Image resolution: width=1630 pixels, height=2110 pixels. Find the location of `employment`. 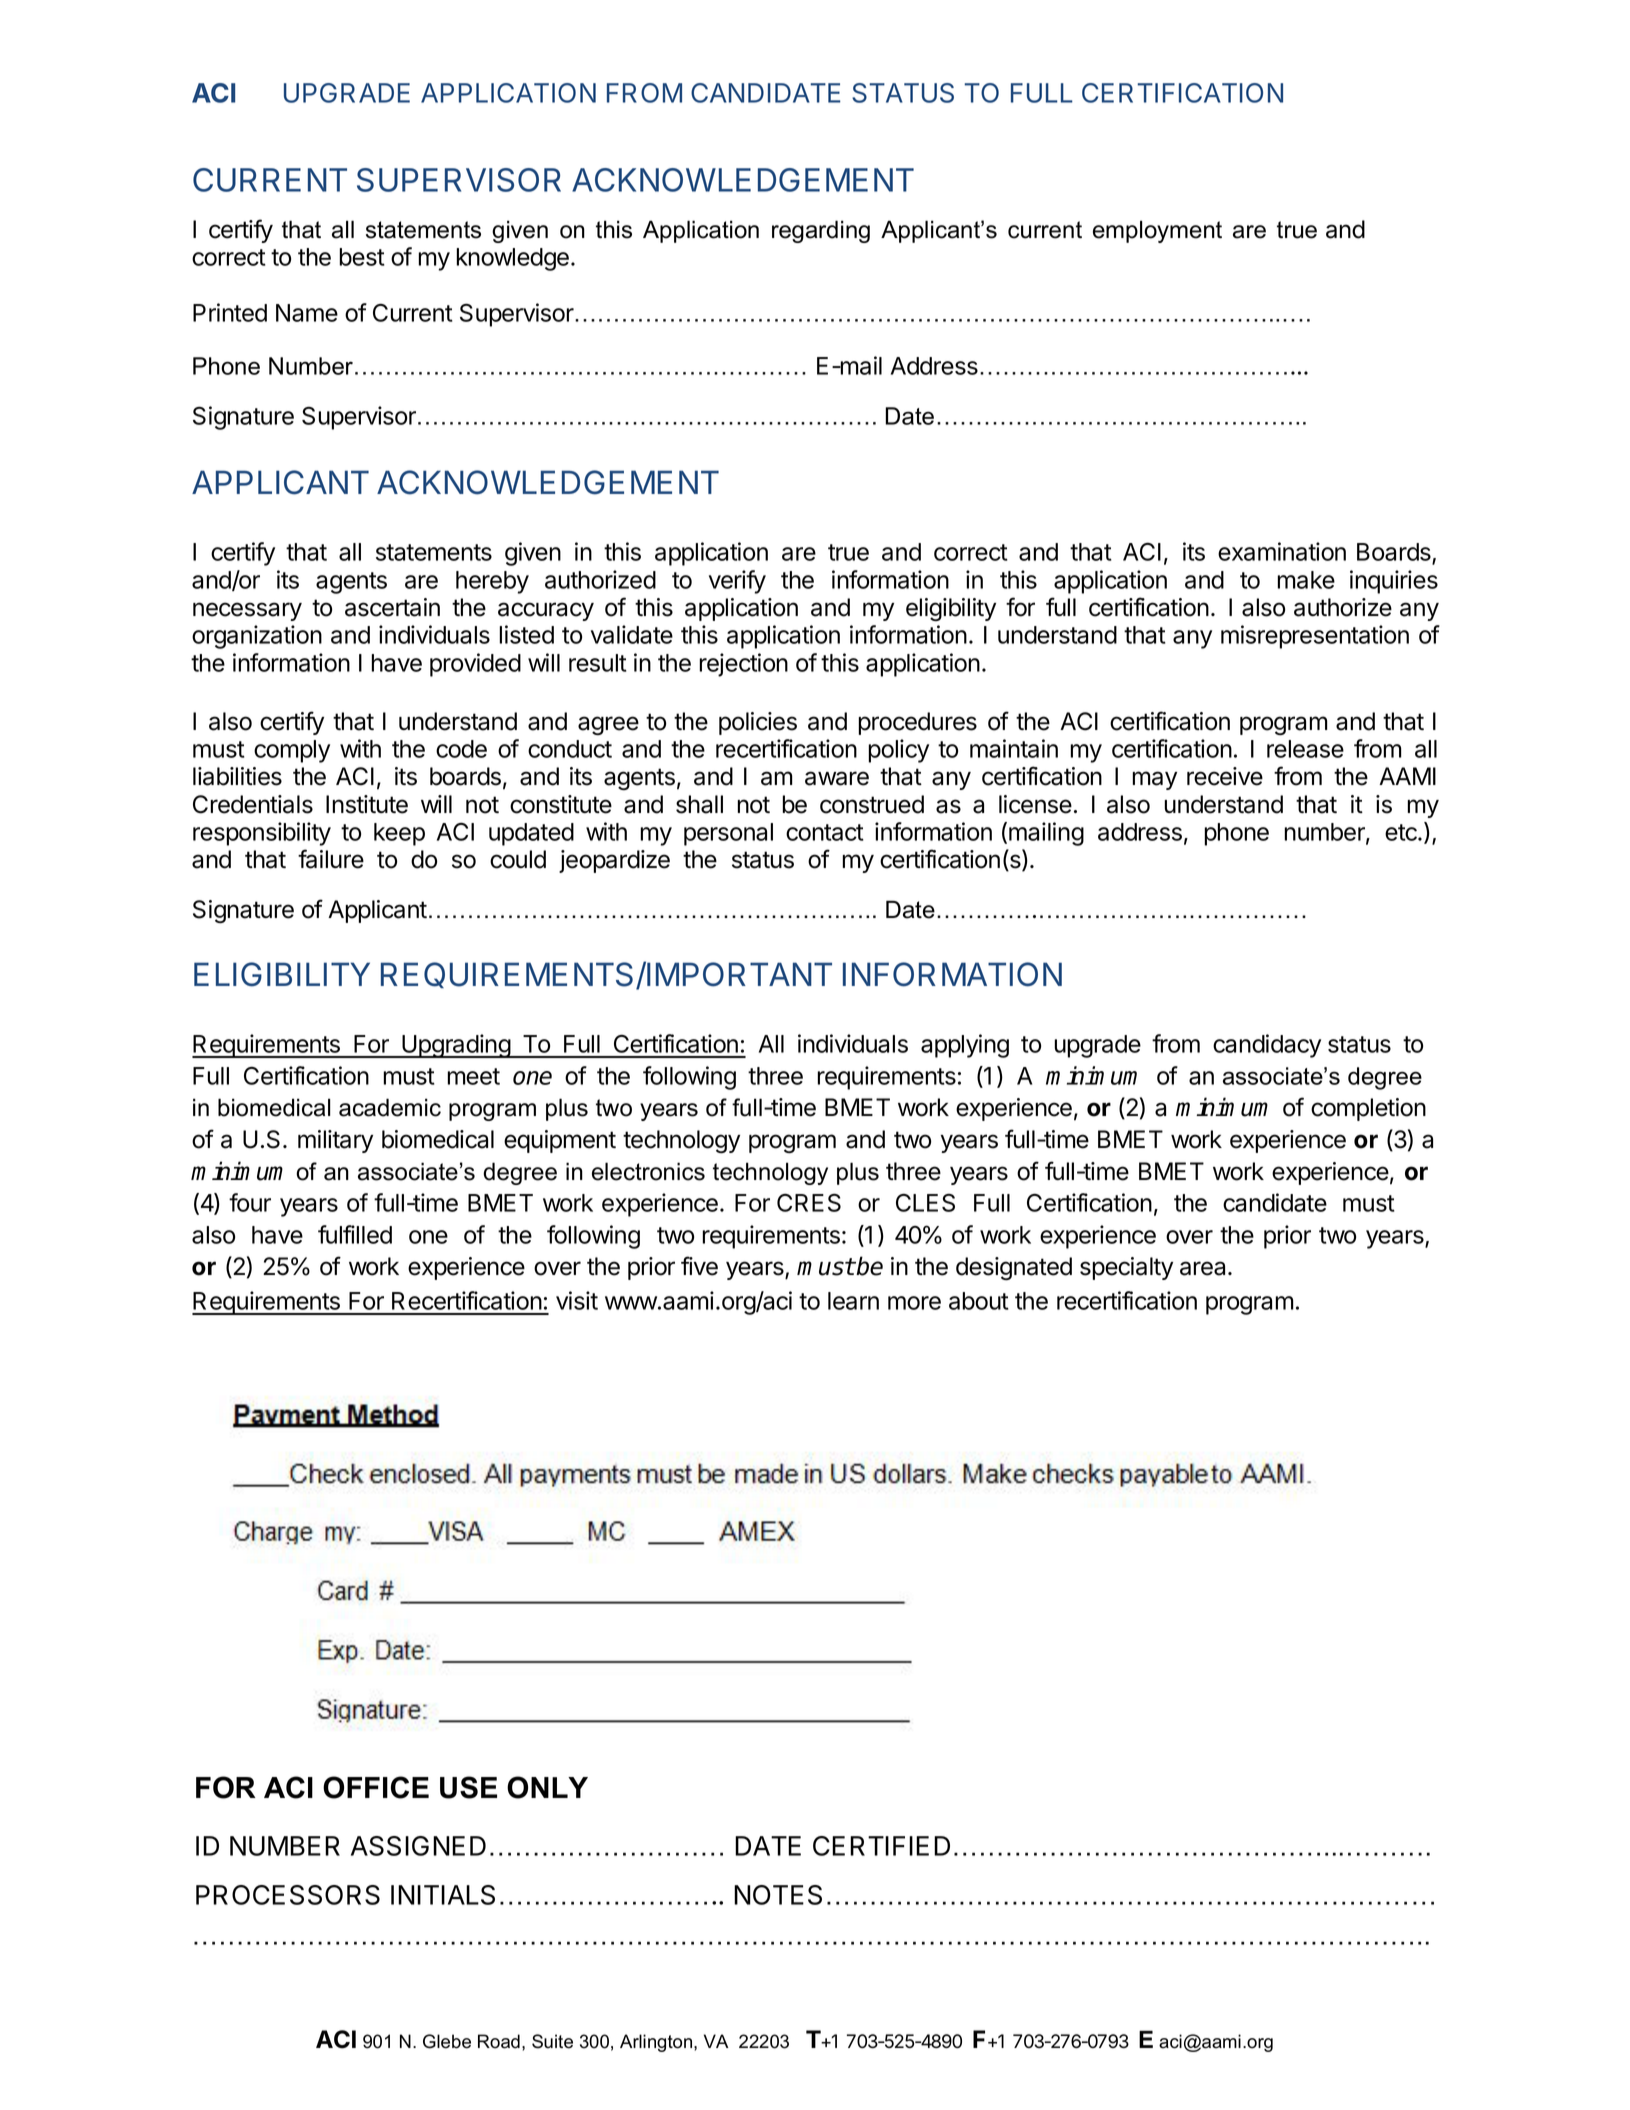

employment is located at coordinates (1157, 231).
